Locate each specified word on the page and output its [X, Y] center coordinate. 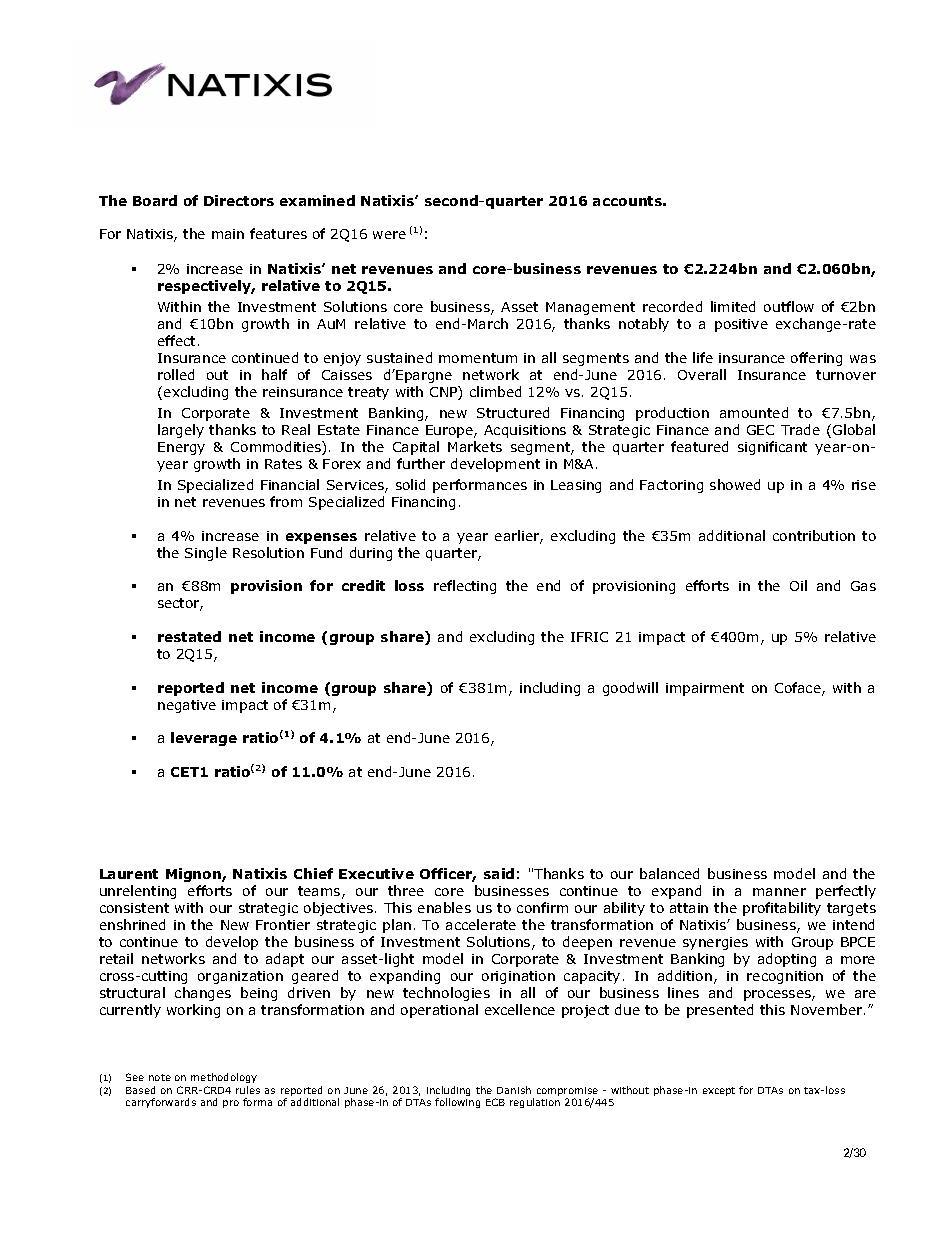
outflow [789, 306]
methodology [224, 1078]
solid [410, 484]
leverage [204, 739]
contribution [814, 535]
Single [206, 554]
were [389, 235]
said [499, 873]
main [228, 234]
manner [779, 892]
